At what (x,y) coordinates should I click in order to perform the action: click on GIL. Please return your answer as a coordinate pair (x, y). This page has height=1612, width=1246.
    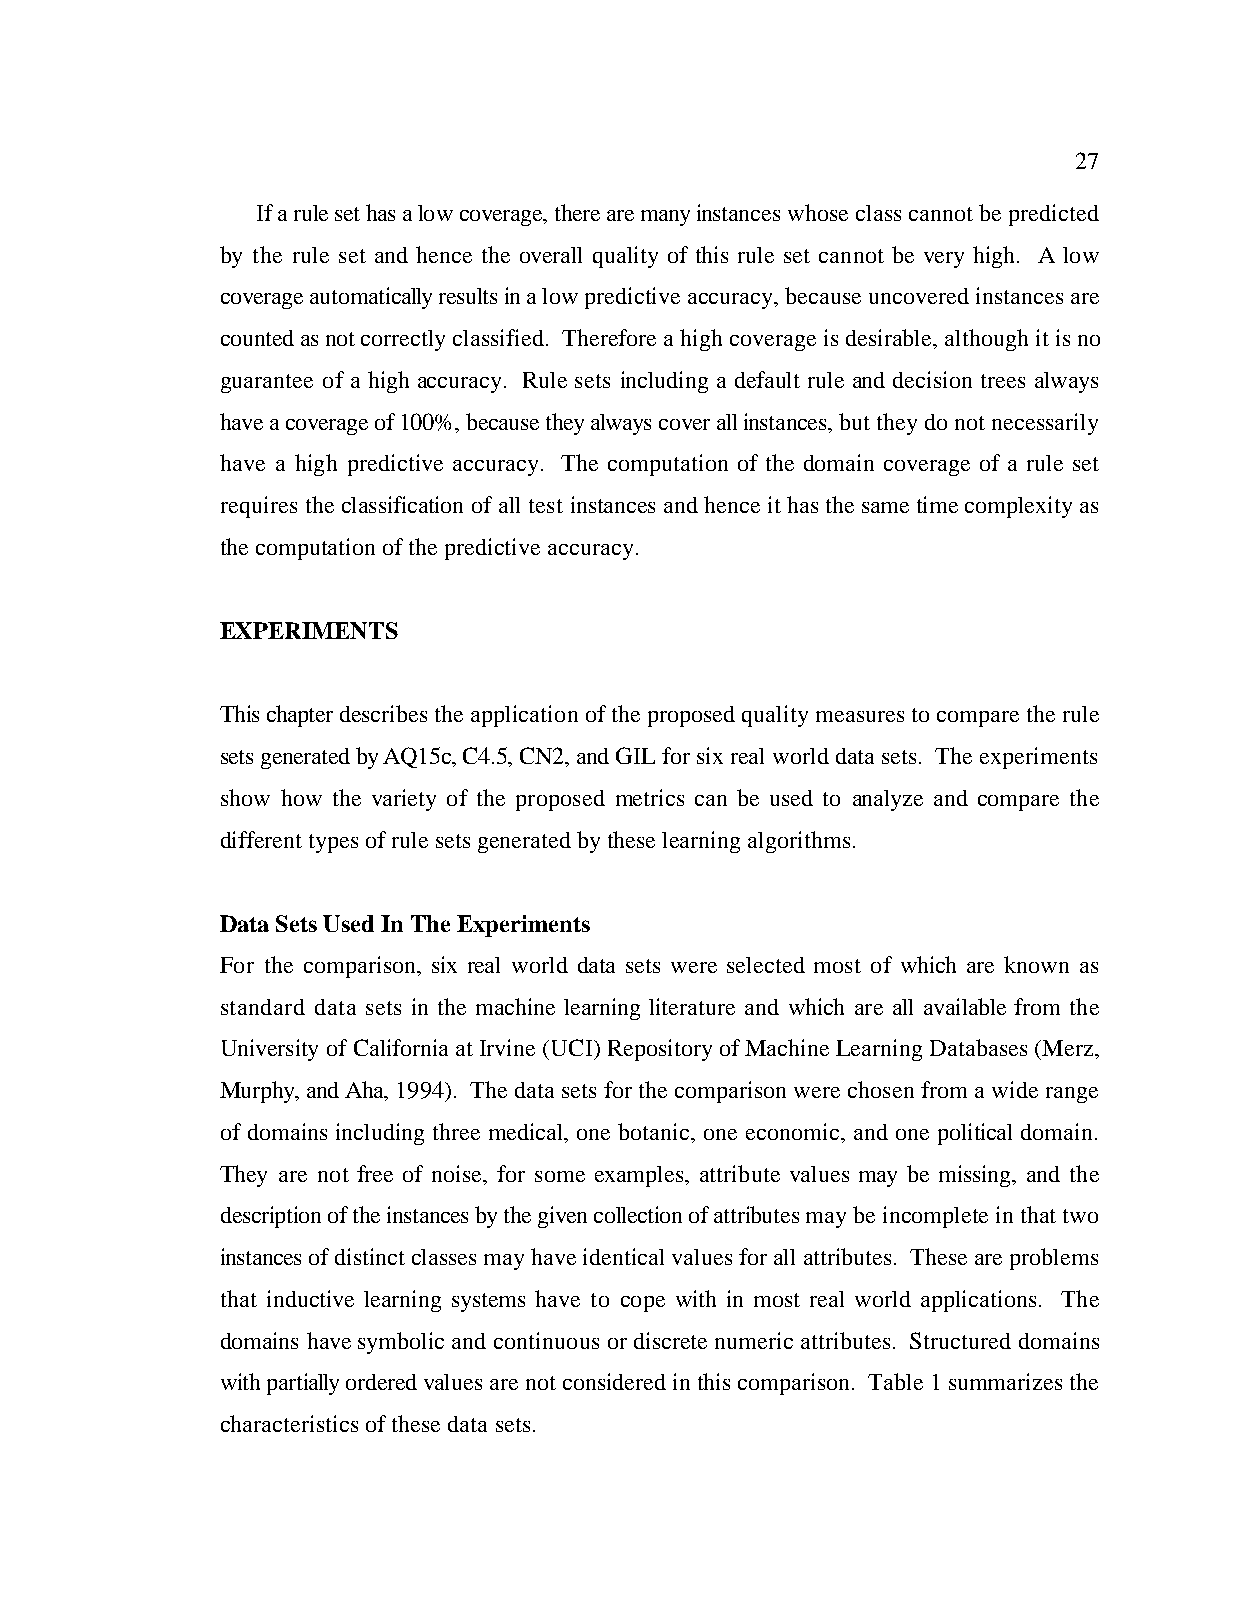
    Looking at the image, I should click on (635, 755).
